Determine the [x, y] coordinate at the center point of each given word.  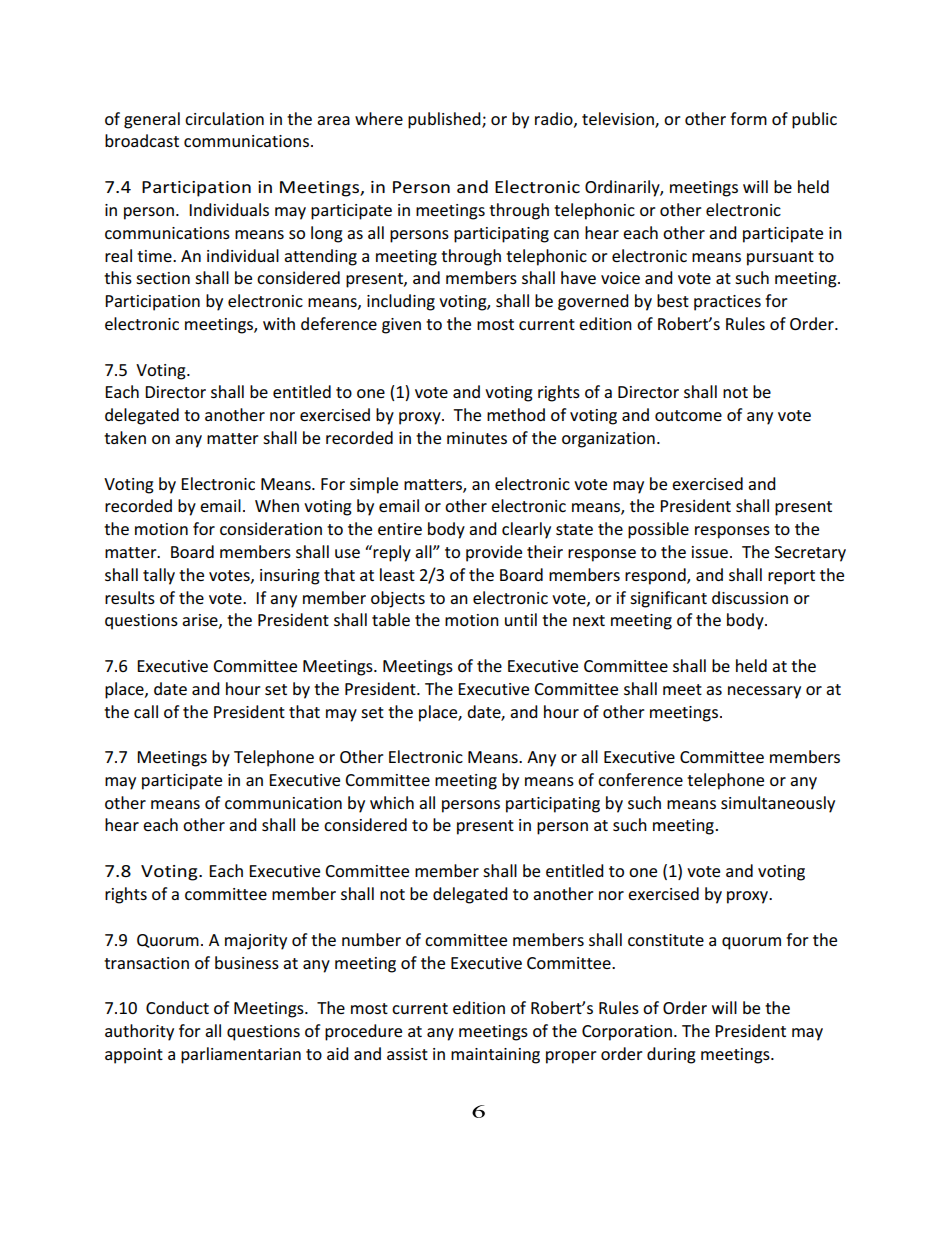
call [146, 711]
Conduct [177, 1007]
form [748, 118]
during [671, 1055]
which [392, 802]
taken [125, 437]
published [445, 120]
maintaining [495, 1056]
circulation [224, 118]
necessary [764, 692]
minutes [477, 438]
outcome [688, 415]
